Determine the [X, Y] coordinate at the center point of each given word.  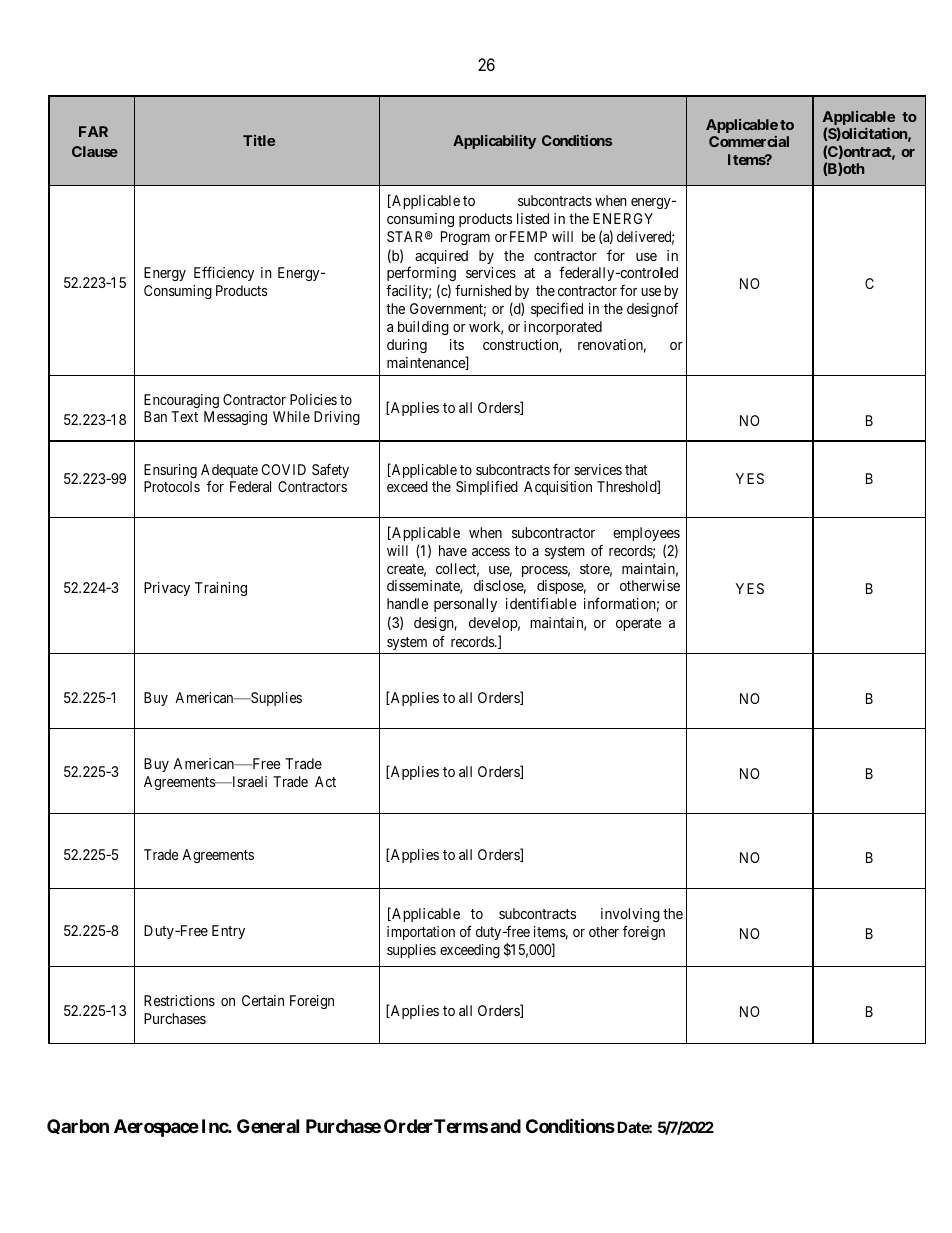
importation [421, 933]
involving [630, 915]
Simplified [487, 487]
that [636, 469]
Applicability [494, 142]
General [268, 1126]
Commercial [749, 141]
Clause [95, 151]
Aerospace [156, 1128]
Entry [228, 932]
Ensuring [170, 471]
